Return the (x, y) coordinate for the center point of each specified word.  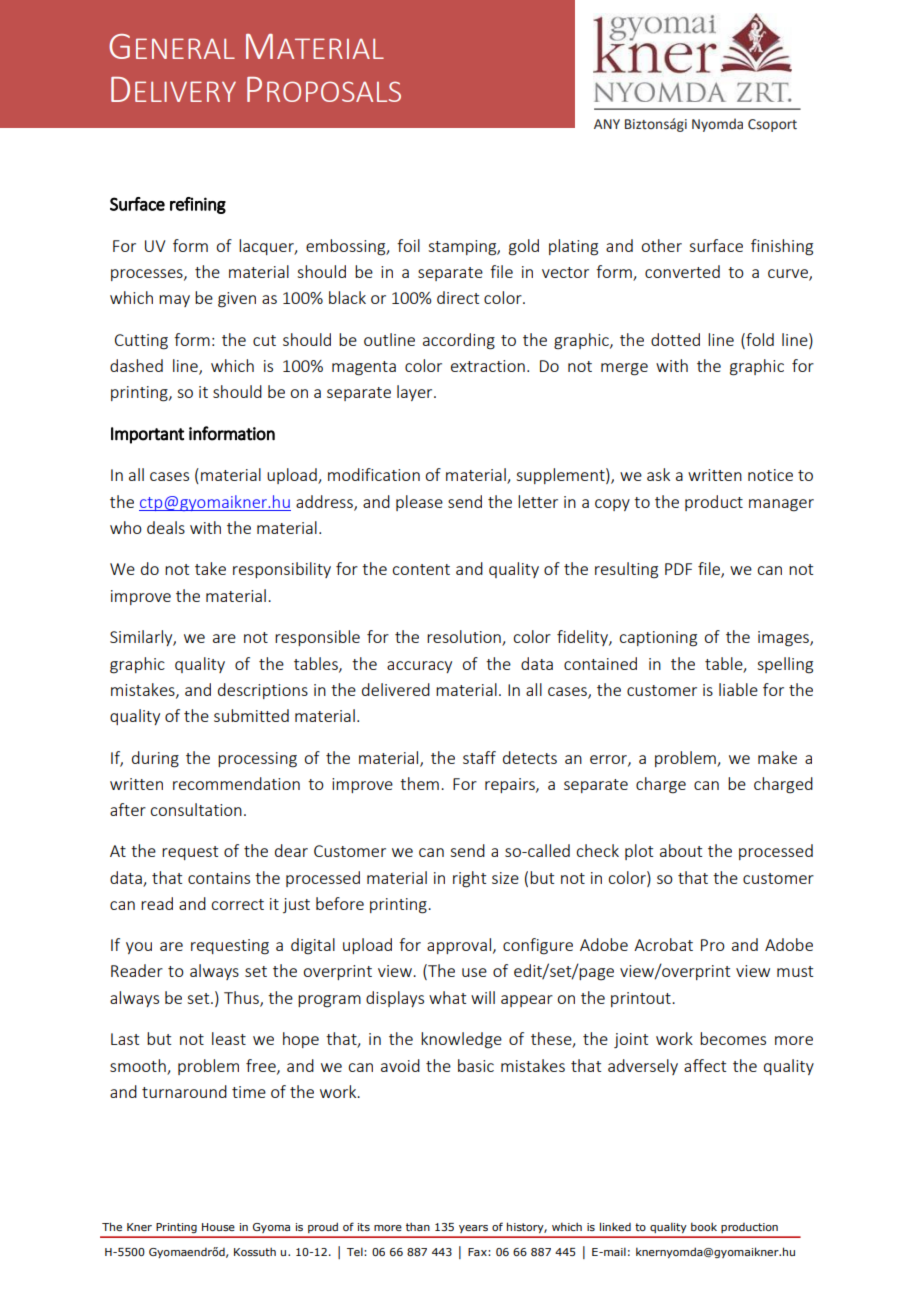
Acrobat (663, 944)
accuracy (419, 667)
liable (738, 689)
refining (198, 205)
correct (237, 904)
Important (147, 435)
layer (416, 393)
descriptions (263, 691)
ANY (607, 124)
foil (408, 245)
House (218, 1227)
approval (460, 946)
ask (658, 474)
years (473, 1229)
